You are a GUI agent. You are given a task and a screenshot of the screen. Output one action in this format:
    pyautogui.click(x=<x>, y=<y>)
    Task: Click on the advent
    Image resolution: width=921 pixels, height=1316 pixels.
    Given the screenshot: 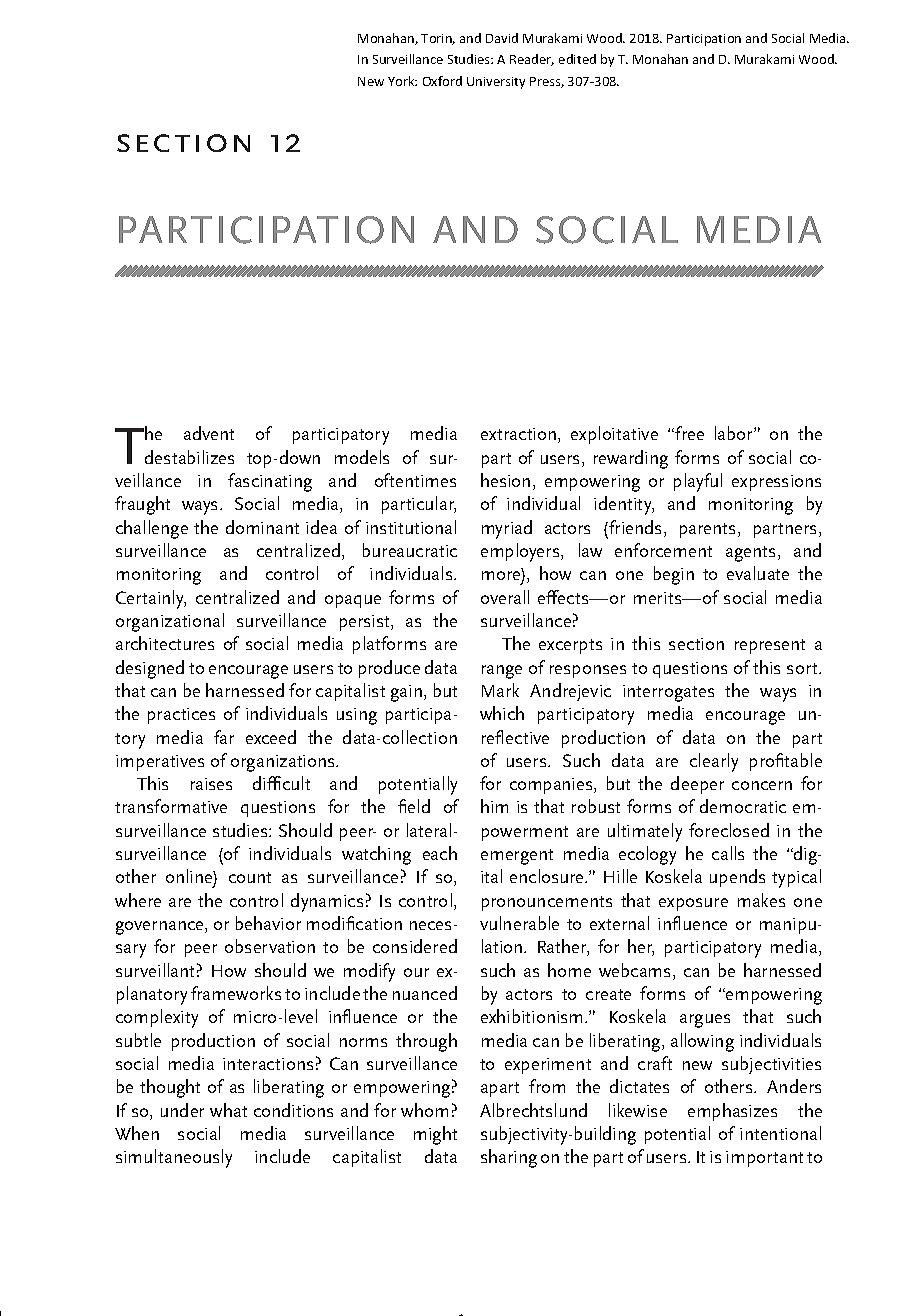 What is the action you would take?
    pyautogui.click(x=209, y=433)
